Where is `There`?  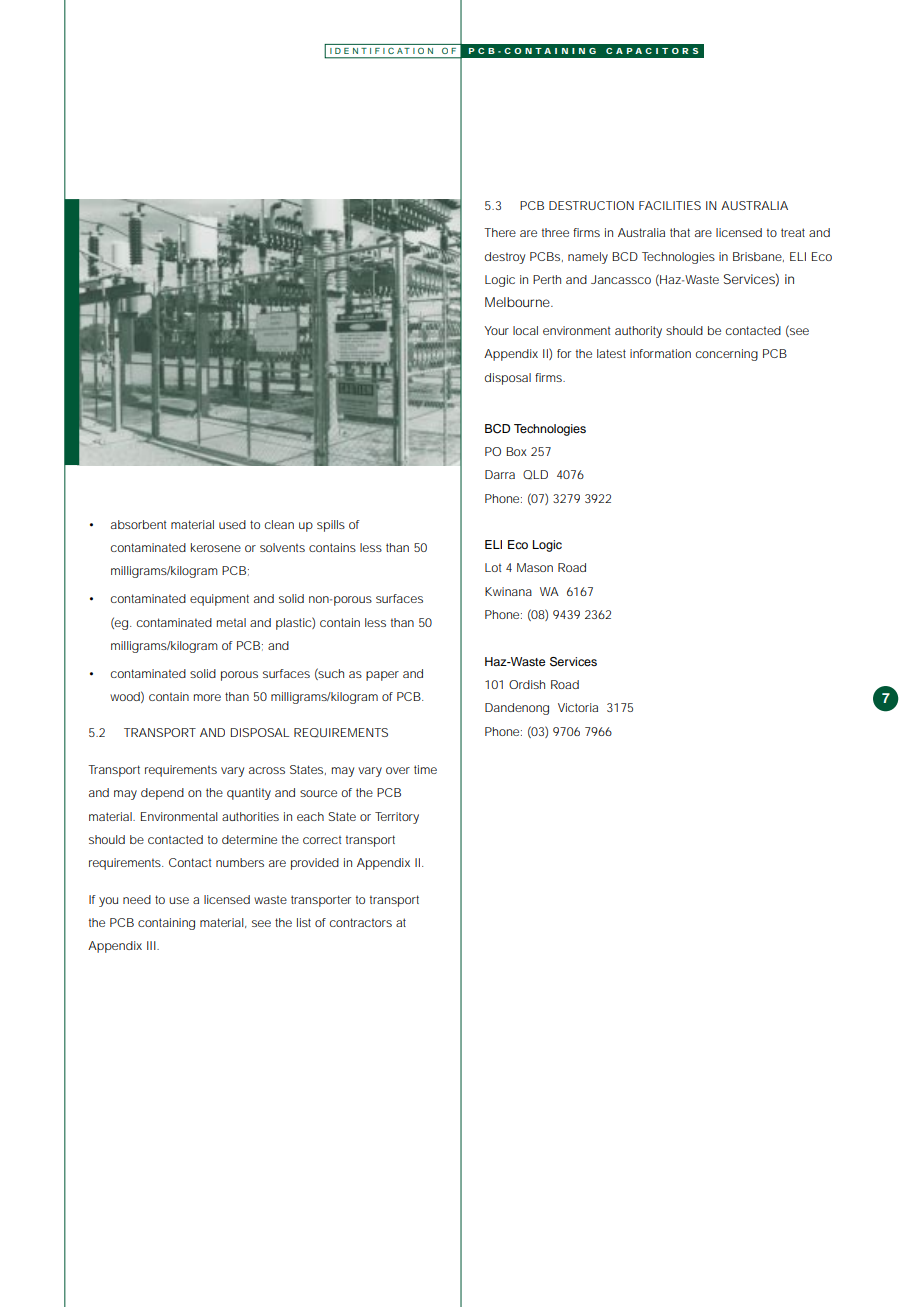 There is located at coordinates (500, 232).
